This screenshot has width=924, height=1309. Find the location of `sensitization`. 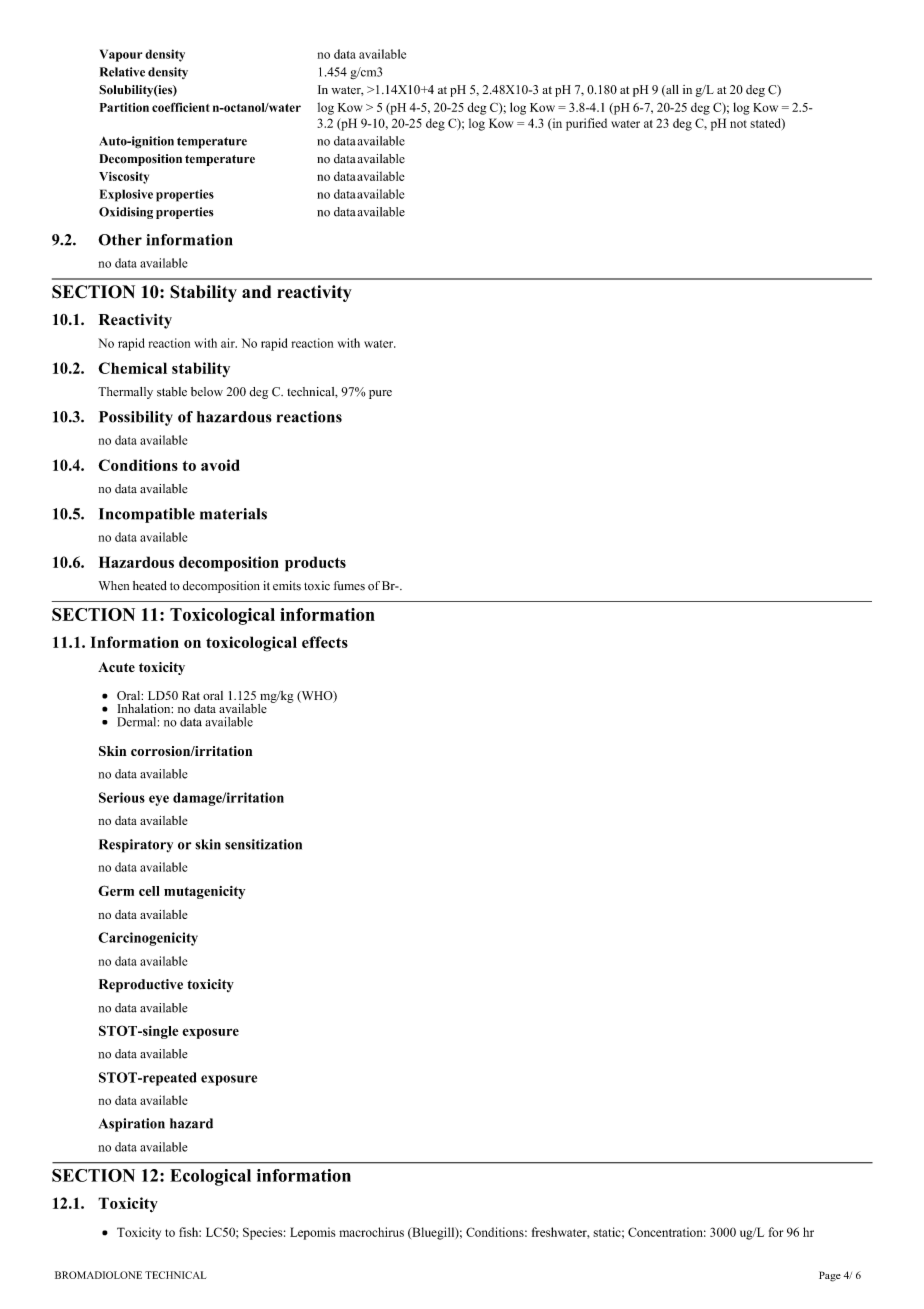

sensitization is located at coordinates (263, 844).
